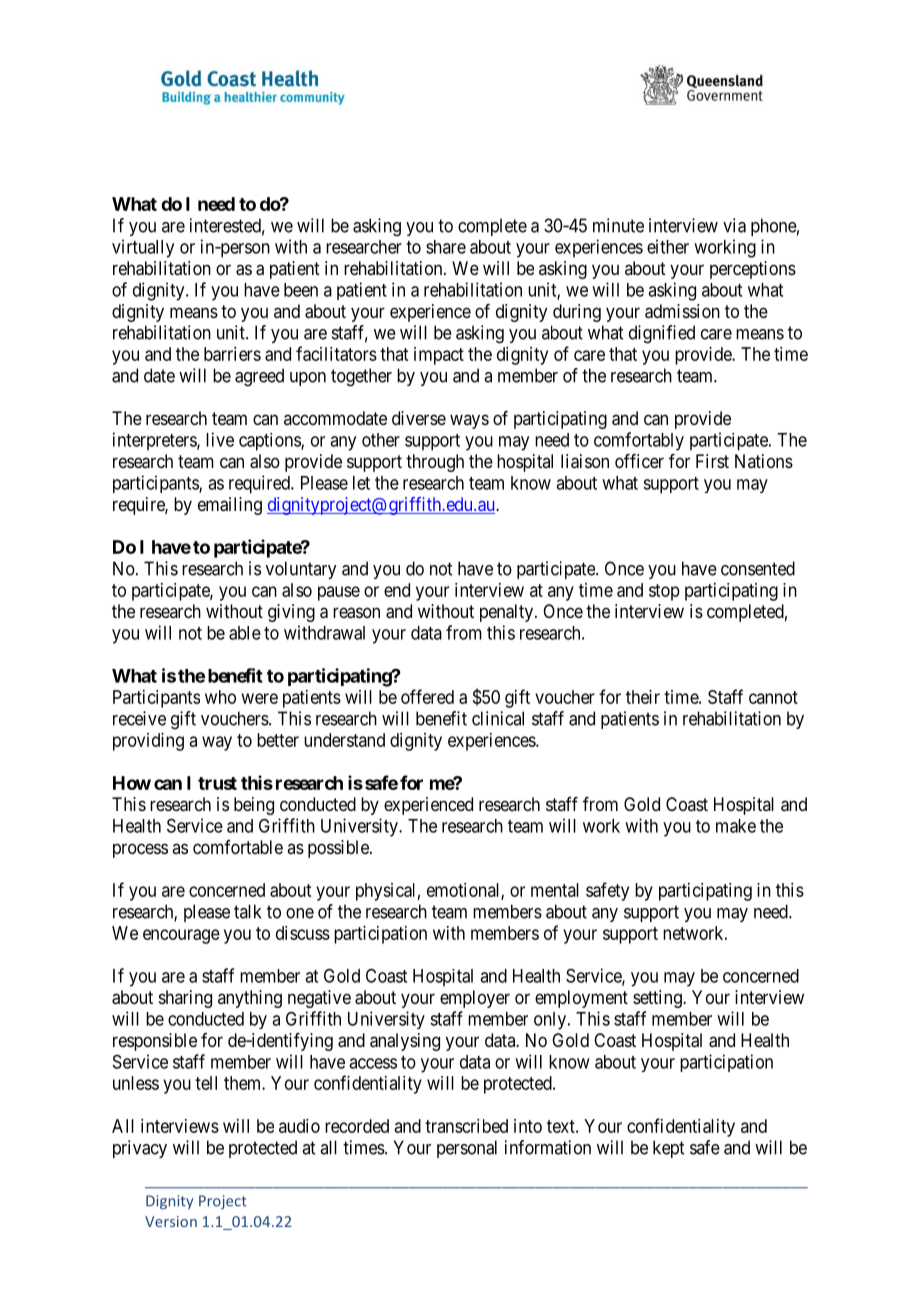  Describe the element at coordinates (143, 248) in the screenshot. I see `virtually` at that location.
